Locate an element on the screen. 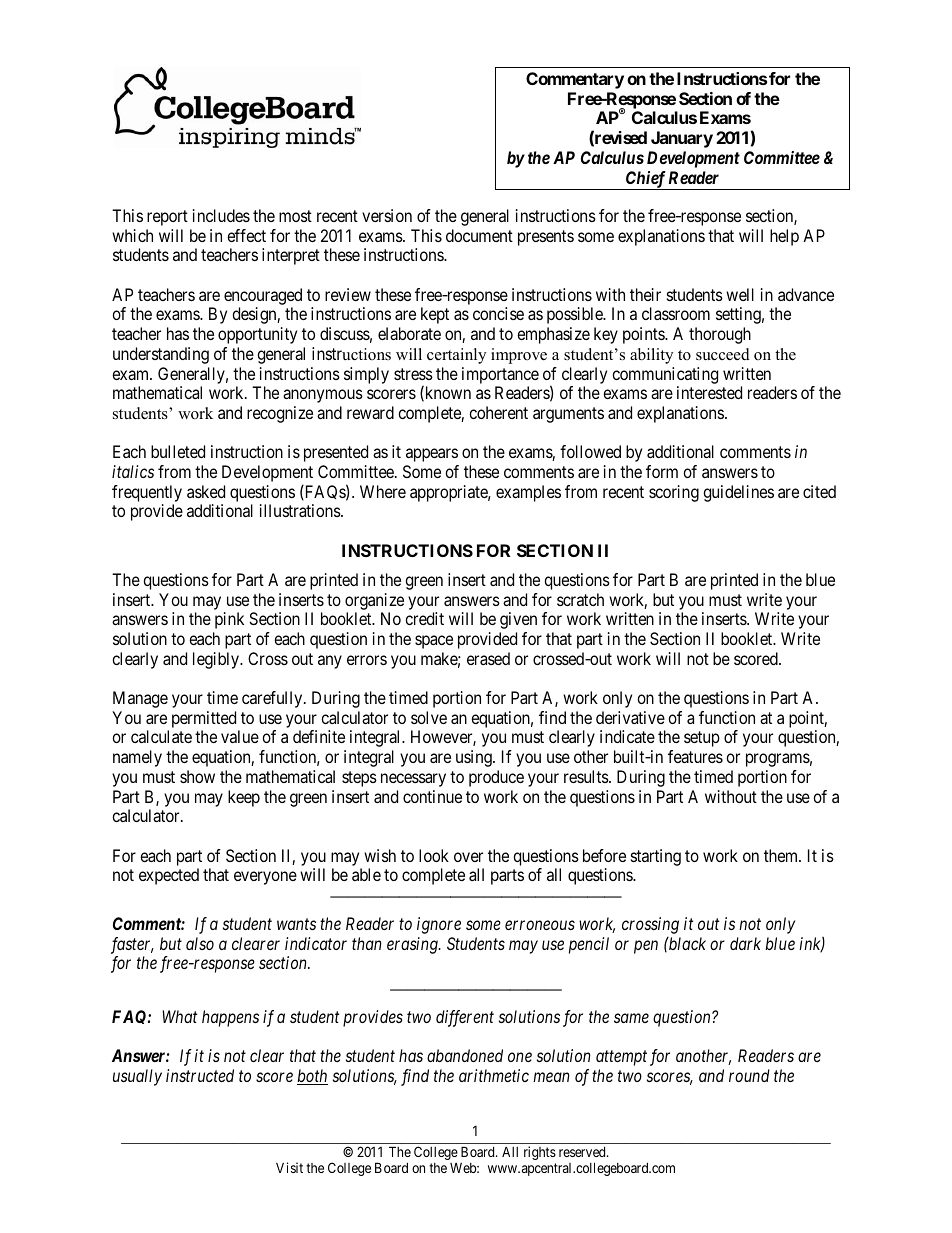 Image resolution: width=952 pixels, height=1233 pixels. rights is located at coordinates (540, 1153).
